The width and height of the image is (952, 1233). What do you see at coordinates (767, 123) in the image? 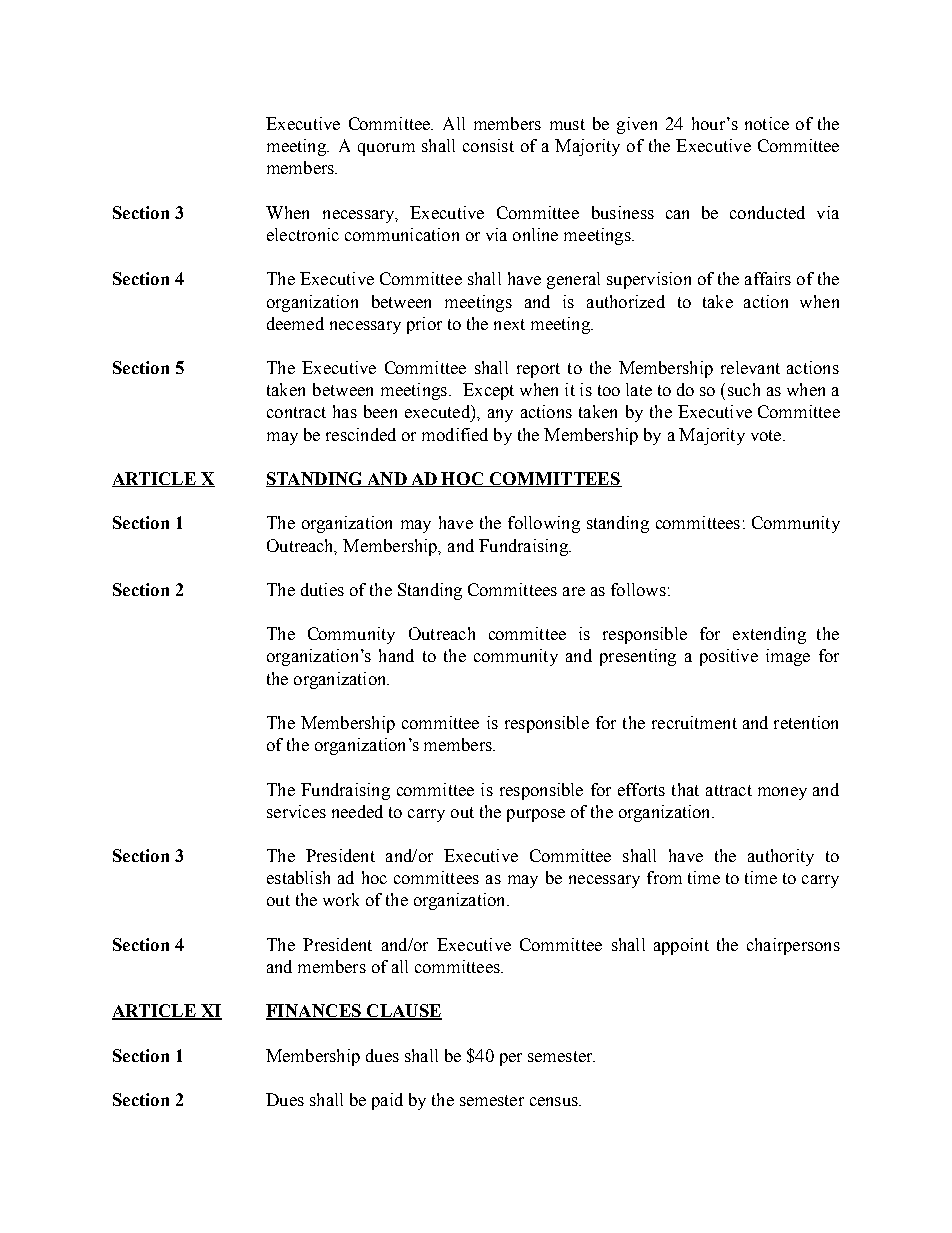
I see `notice` at bounding box center [767, 123].
